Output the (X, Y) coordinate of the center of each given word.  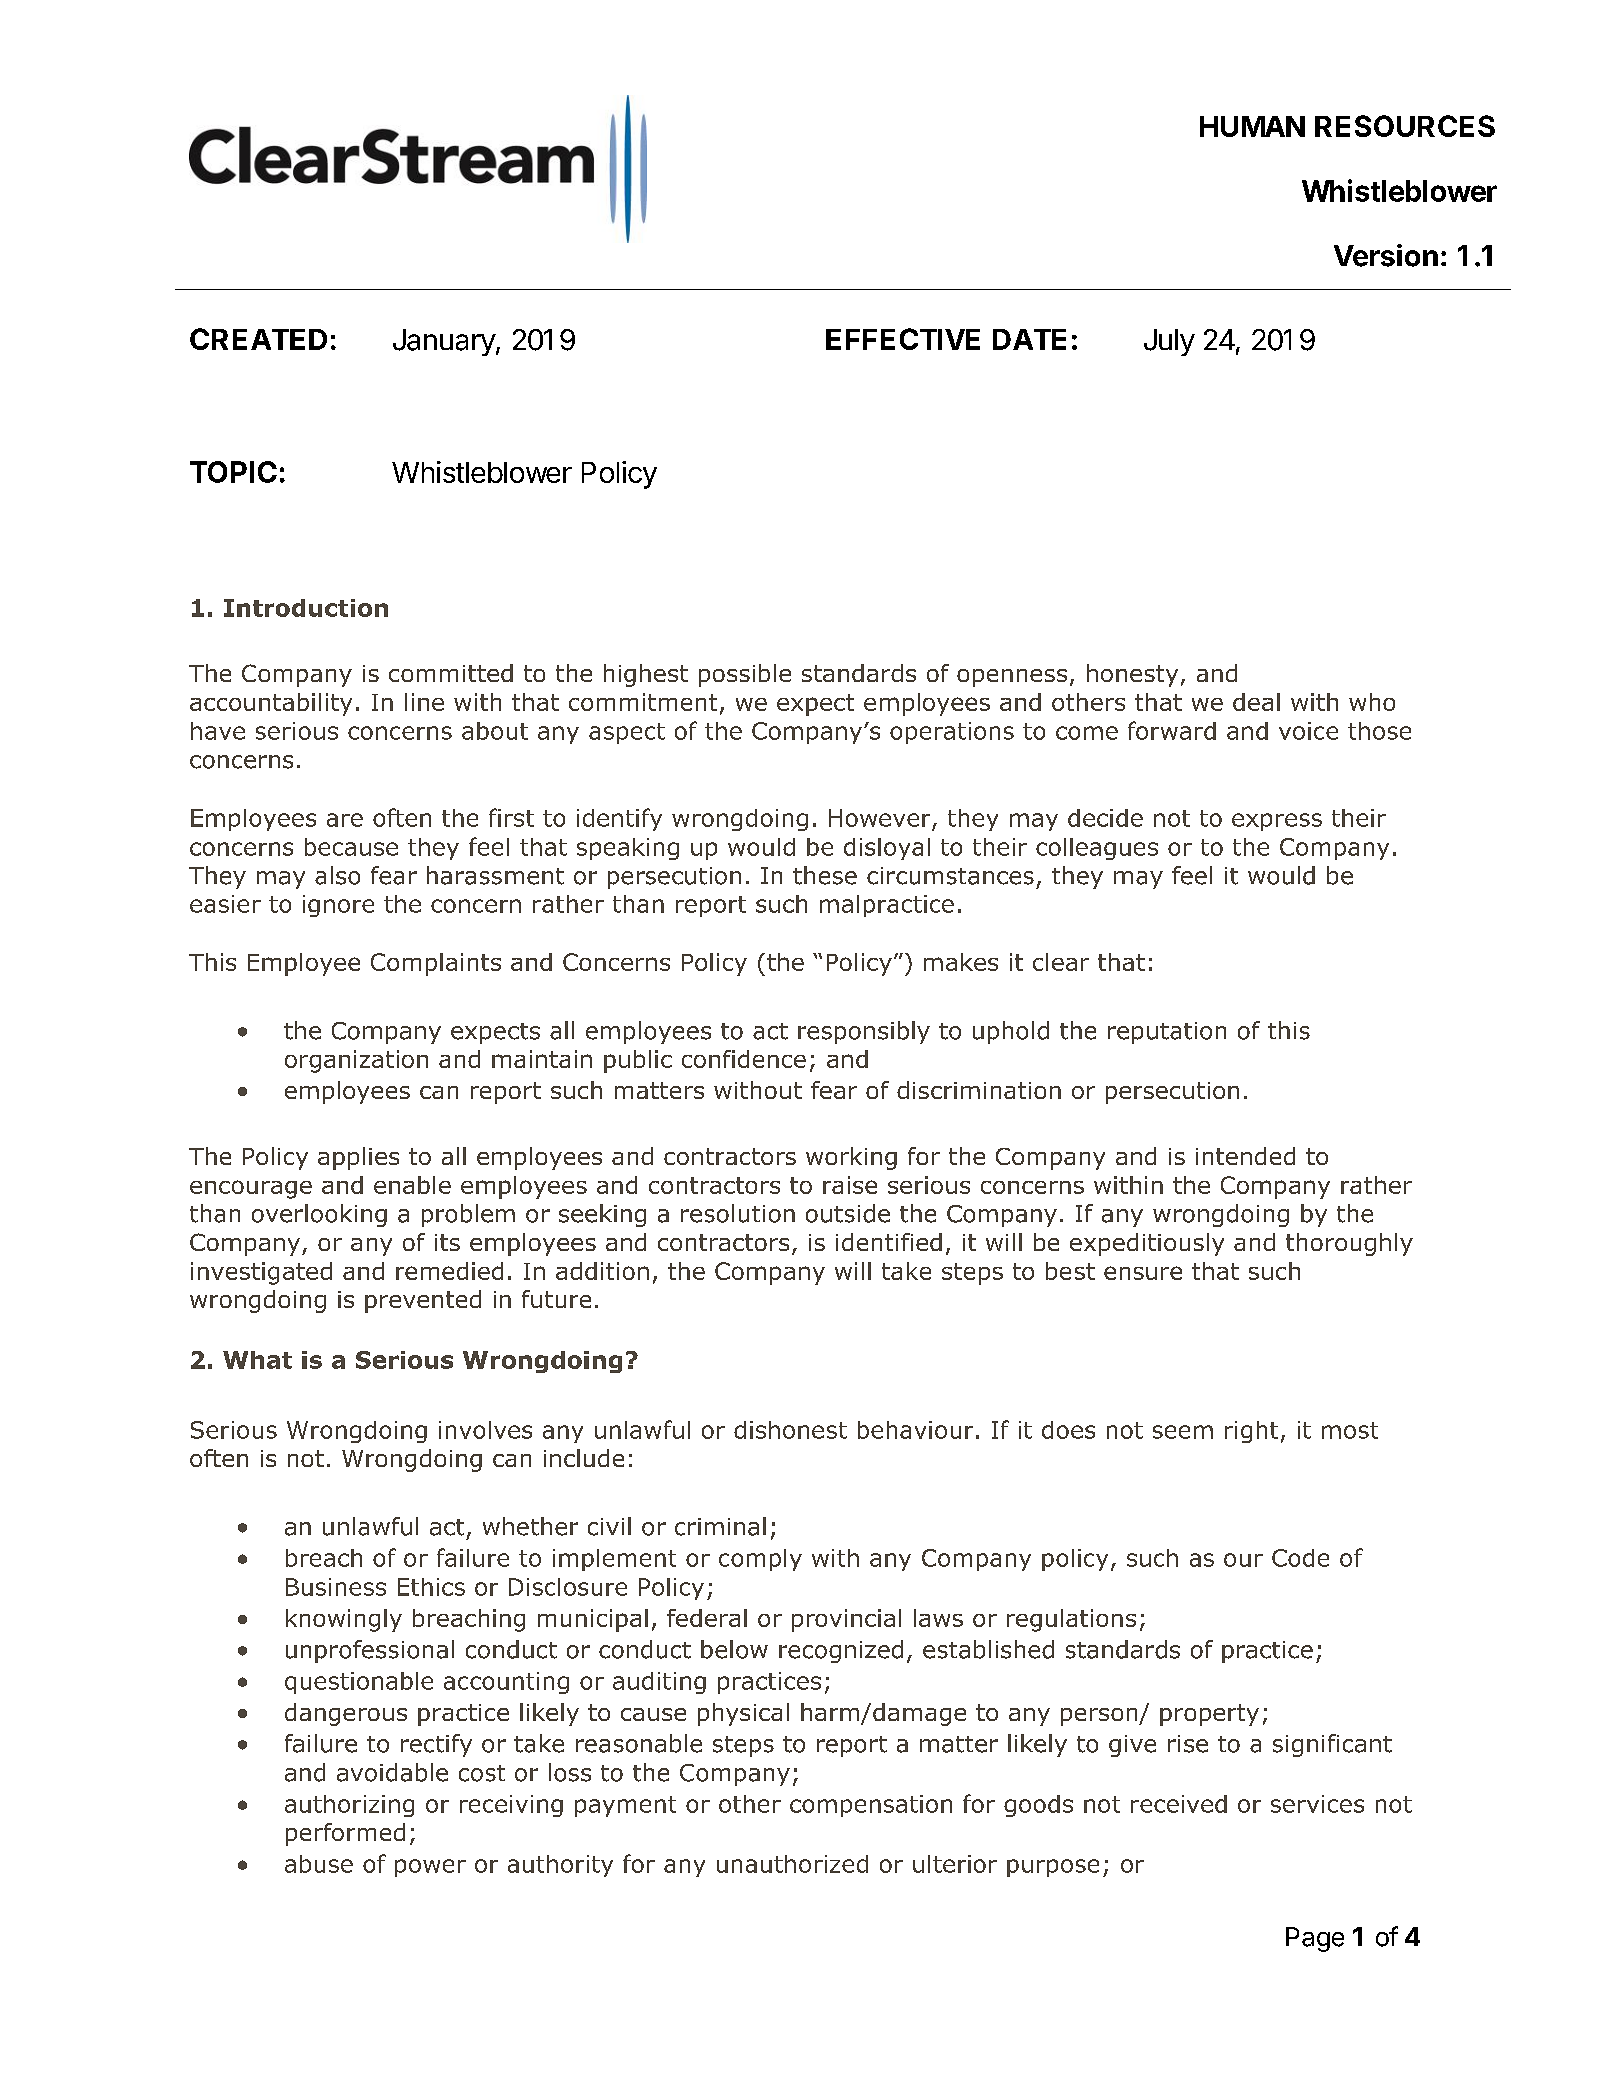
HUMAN (1252, 126)
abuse (319, 1864)
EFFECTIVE (903, 339)
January (445, 342)
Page (1315, 1939)
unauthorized (792, 1864)
